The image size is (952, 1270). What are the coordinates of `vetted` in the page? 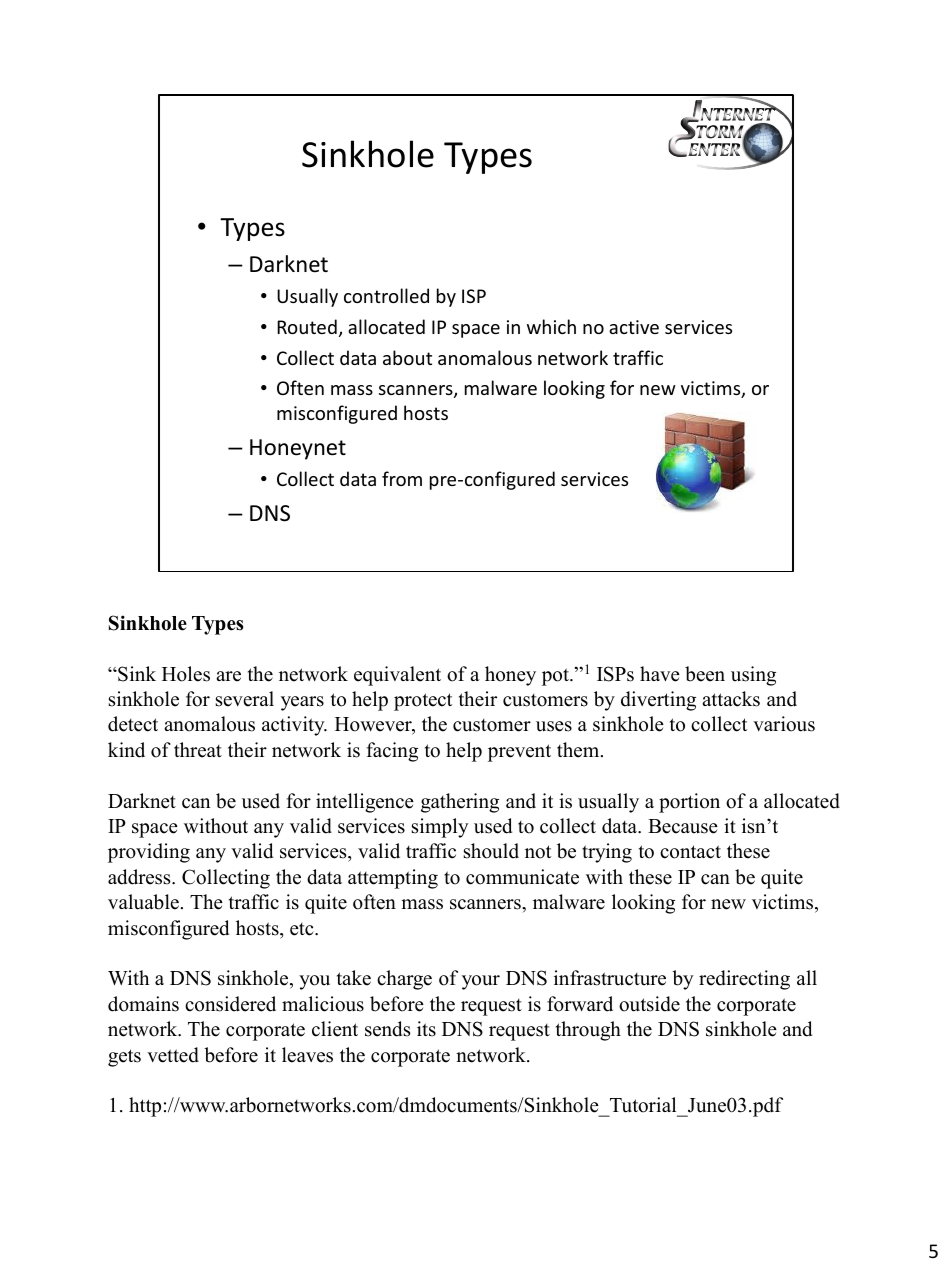 It's located at (173, 1055).
